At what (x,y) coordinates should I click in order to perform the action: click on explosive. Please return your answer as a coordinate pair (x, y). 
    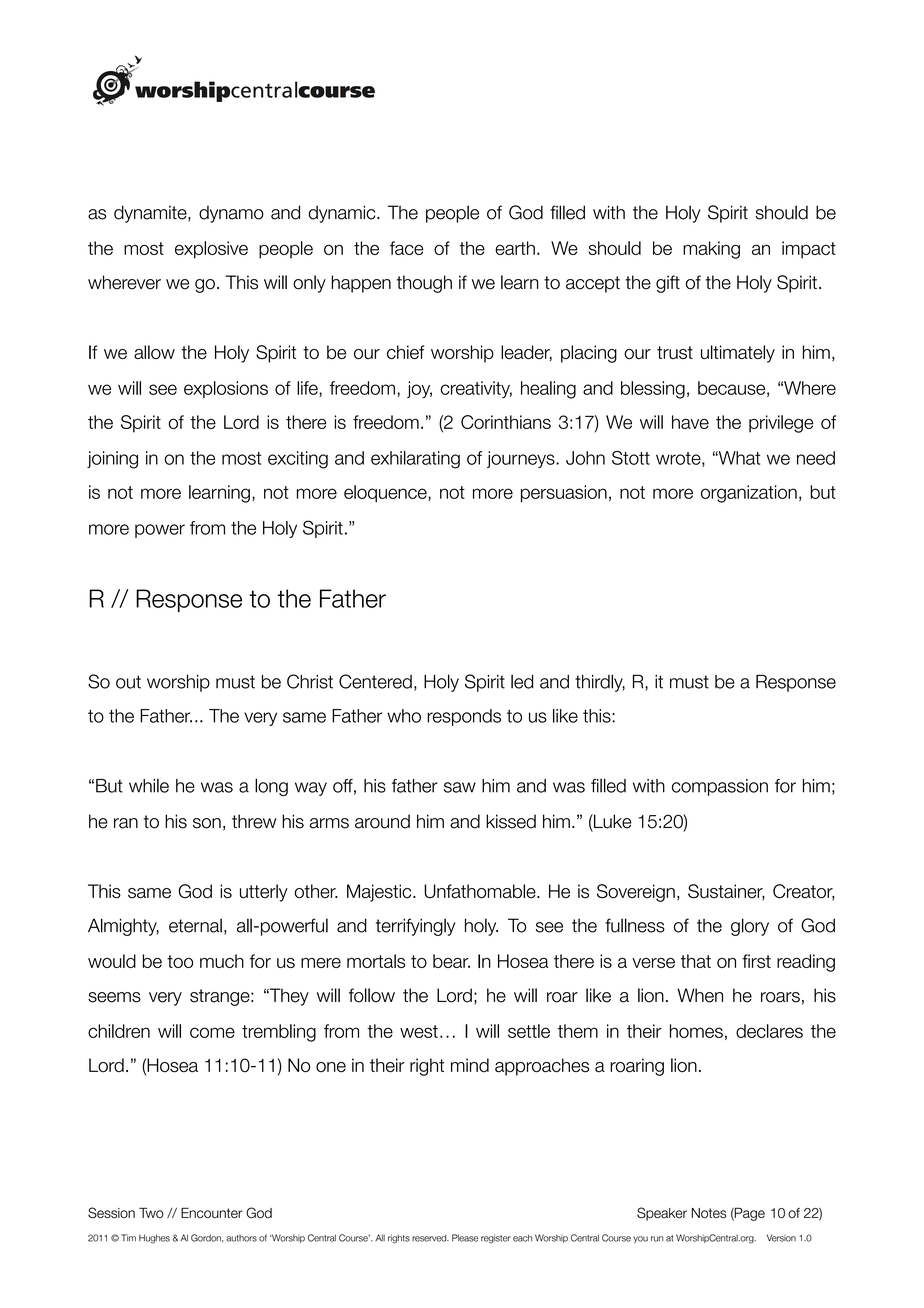
    Looking at the image, I should click on (211, 250).
